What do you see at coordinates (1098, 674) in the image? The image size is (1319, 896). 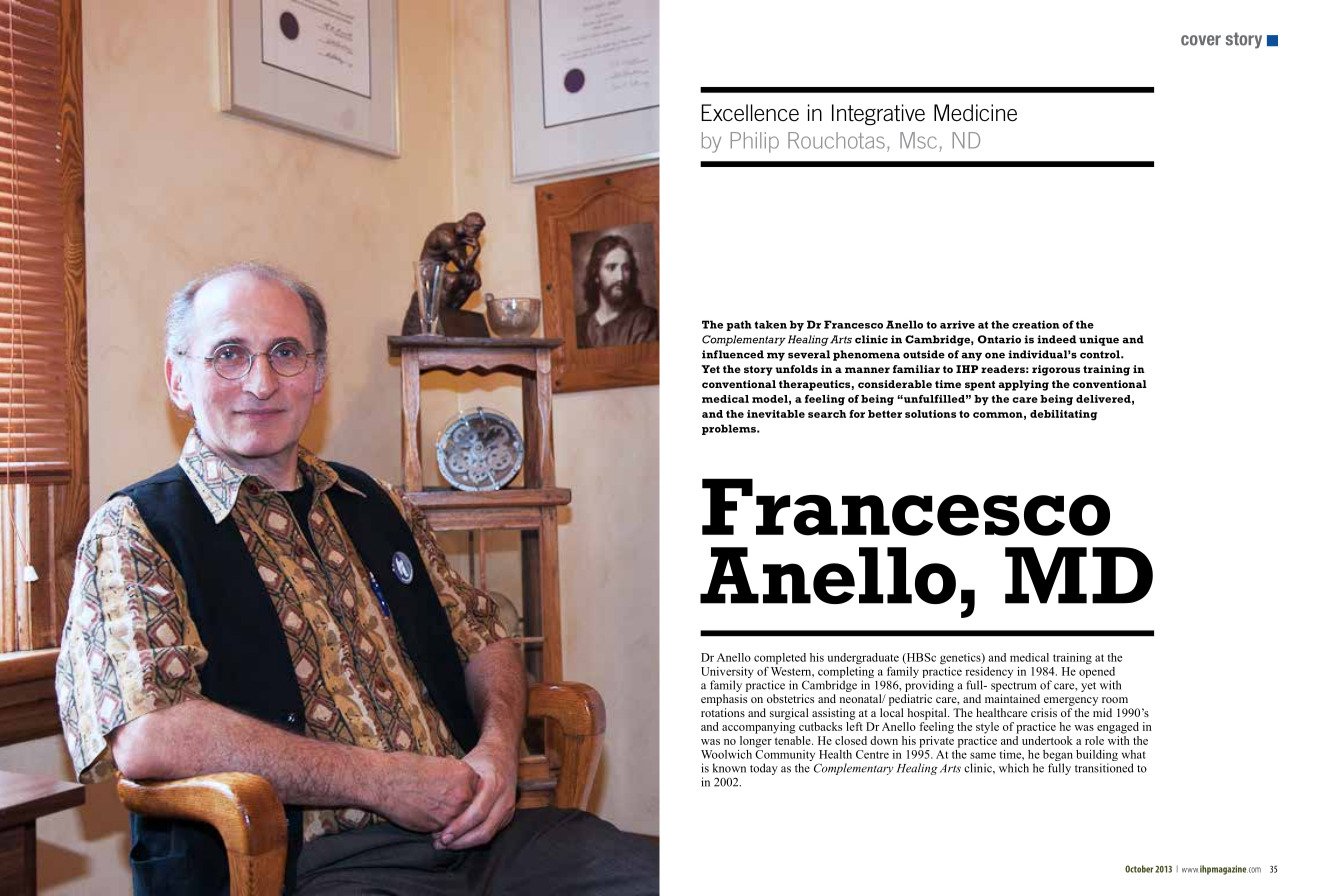 I see `opened` at bounding box center [1098, 674].
